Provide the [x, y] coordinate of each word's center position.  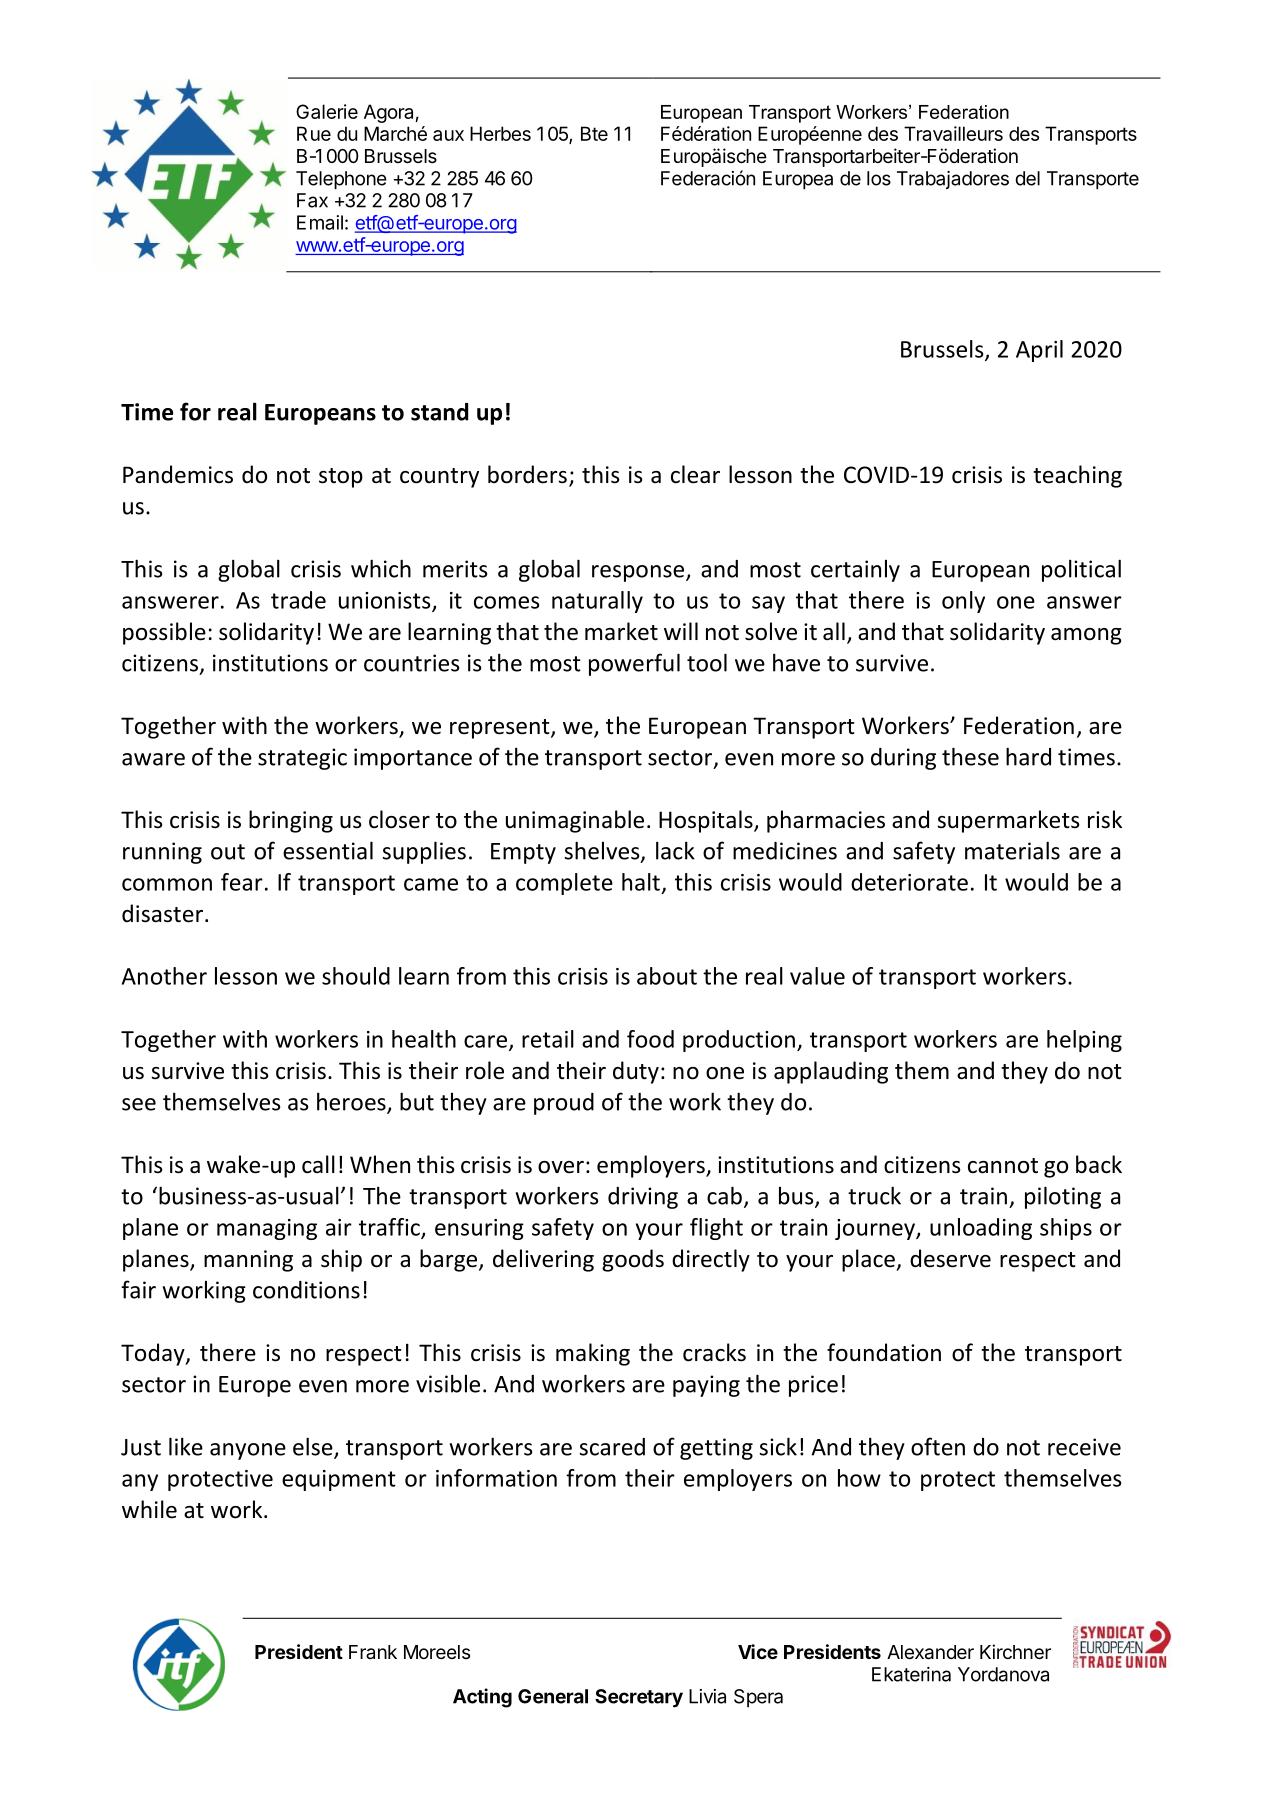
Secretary [639, 1698]
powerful [634, 664]
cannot [1003, 1166]
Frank [373, 1652]
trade [298, 600]
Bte [594, 133]
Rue [314, 133]
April [1039, 351]
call [318, 1164]
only [963, 602]
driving [643, 1198]
